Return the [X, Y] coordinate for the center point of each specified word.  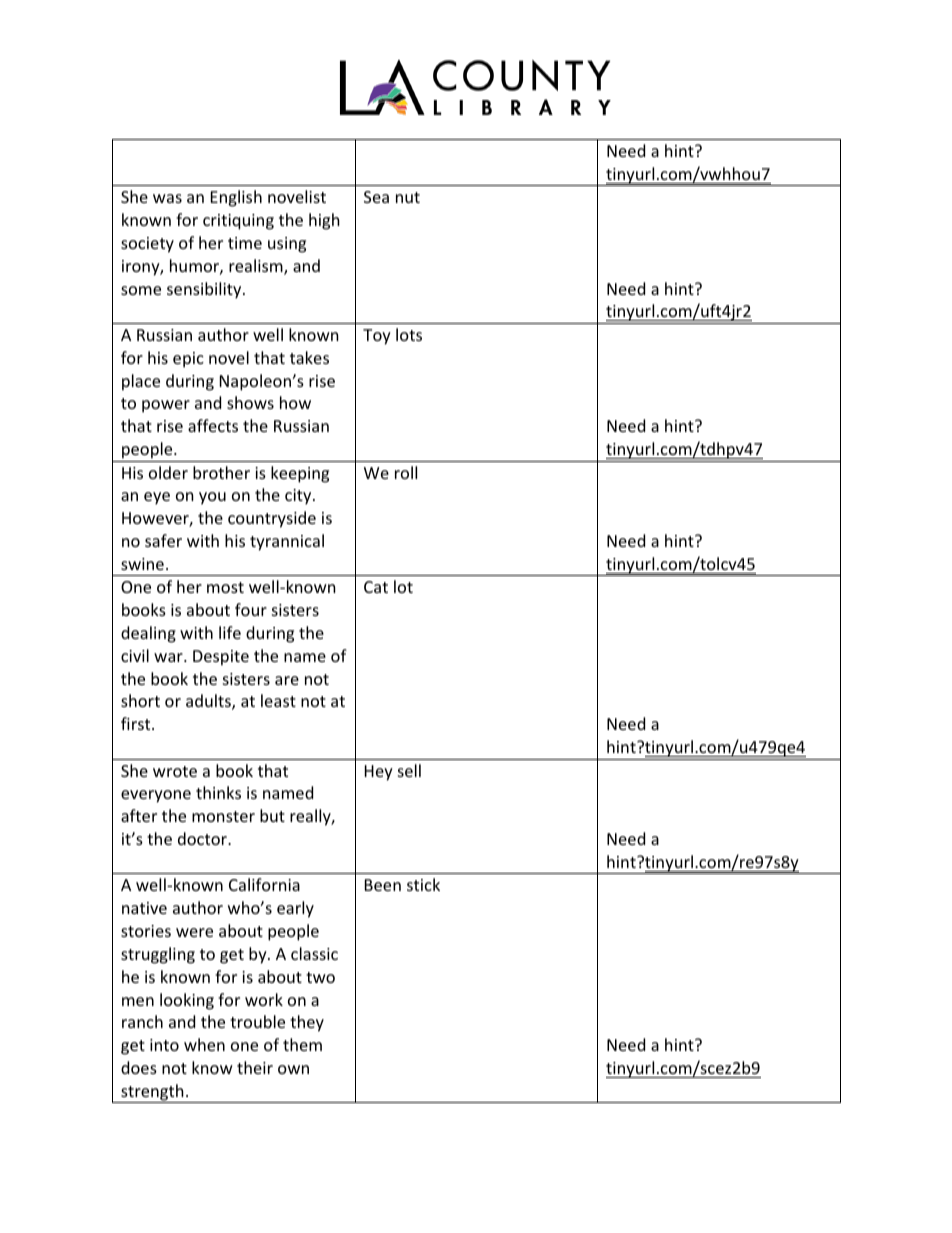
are [287, 680]
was [167, 198]
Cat [376, 587]
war [169, 657]
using [287, 245]
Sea [376, 197]
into [164, 1045]
